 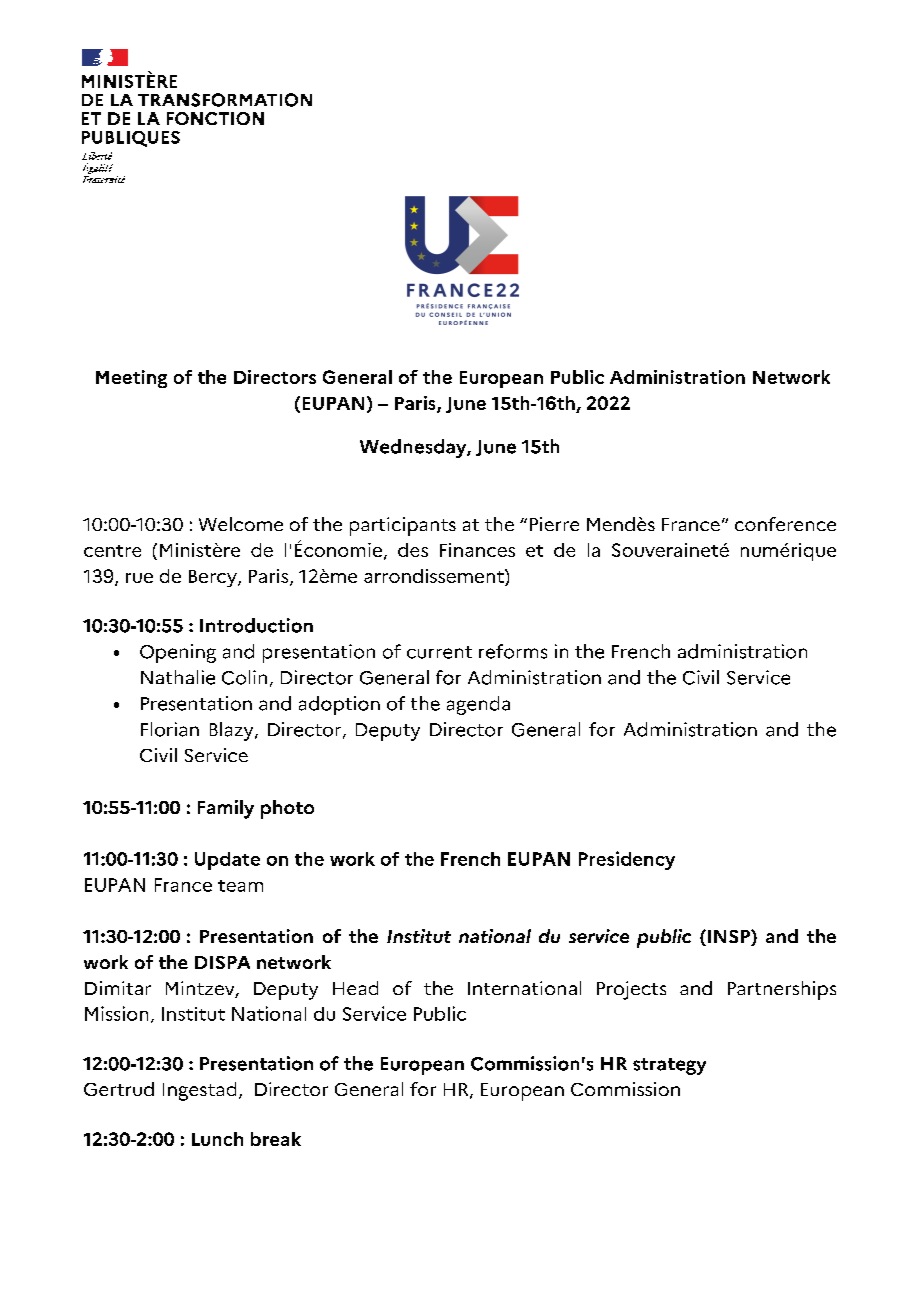 What do you see at coordinates (217, 1139) in the document?
I see `Lunch` at bounding box center [217, 1139].
